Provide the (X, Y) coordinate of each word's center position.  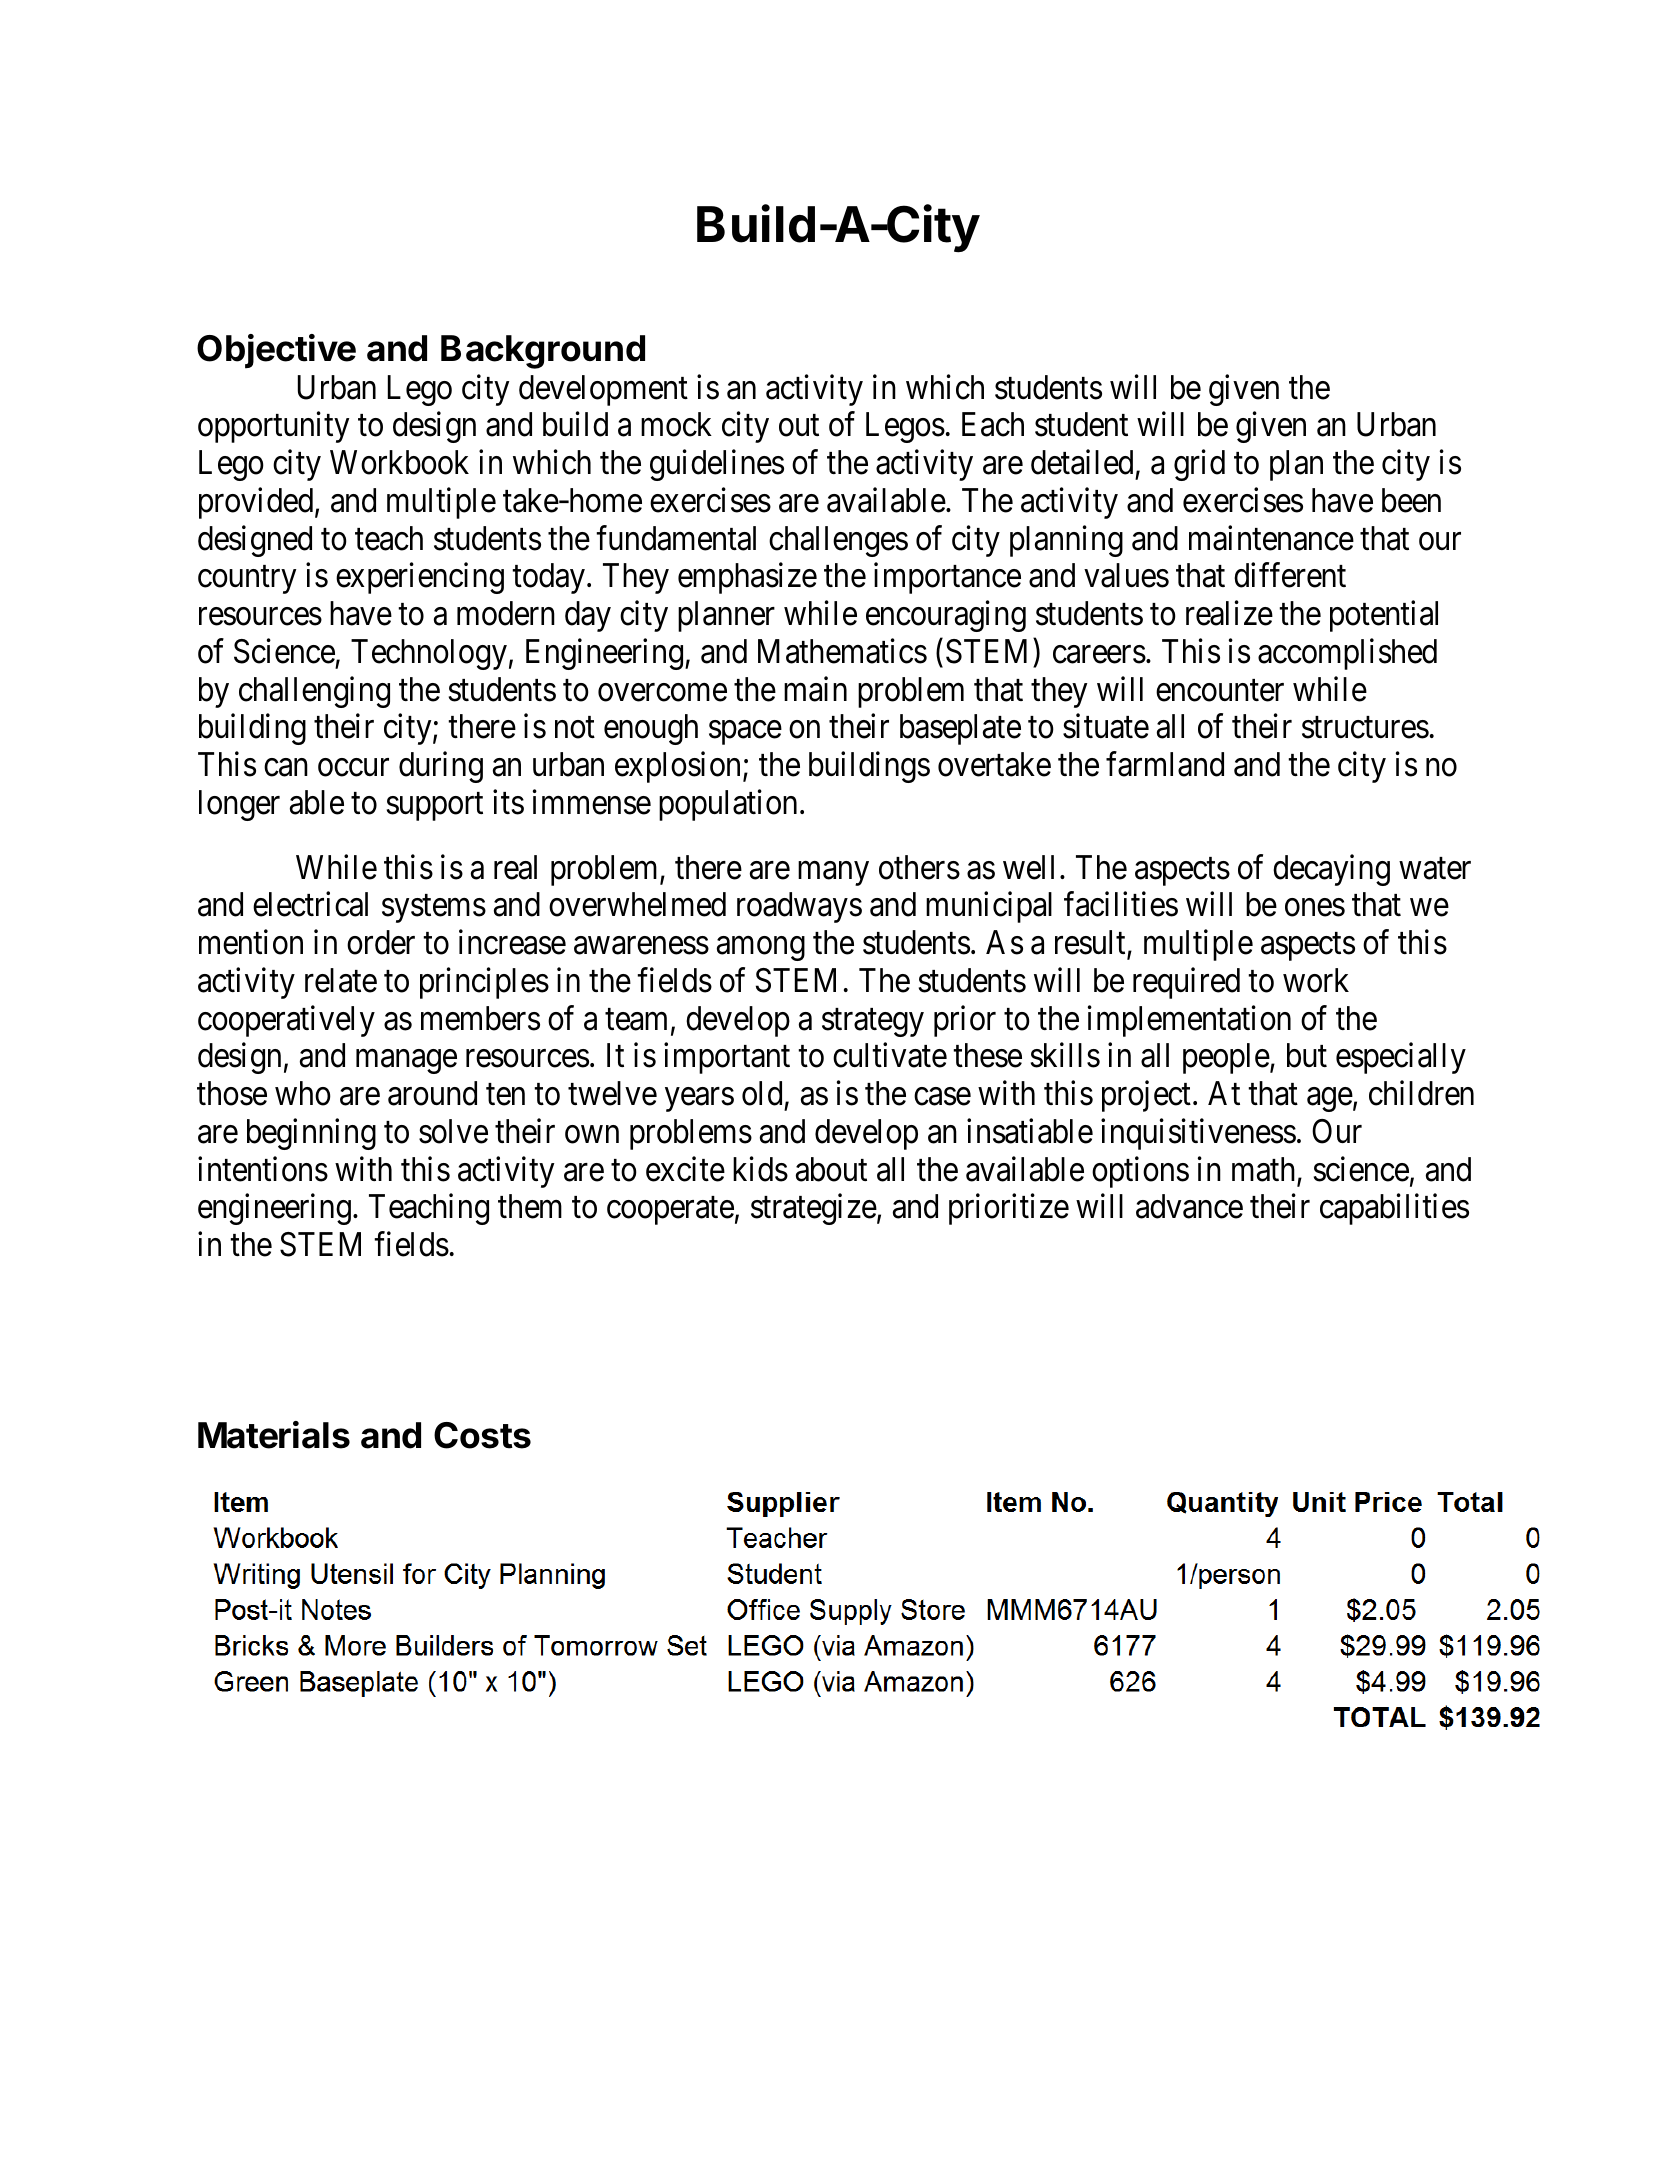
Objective (276, 351)
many (833, 874)
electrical (310, 904)
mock (676, 424)
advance (1189, 1206)
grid (1199, 465)
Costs (482, 1435)
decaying (1331, 870)
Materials (274, 1435)
